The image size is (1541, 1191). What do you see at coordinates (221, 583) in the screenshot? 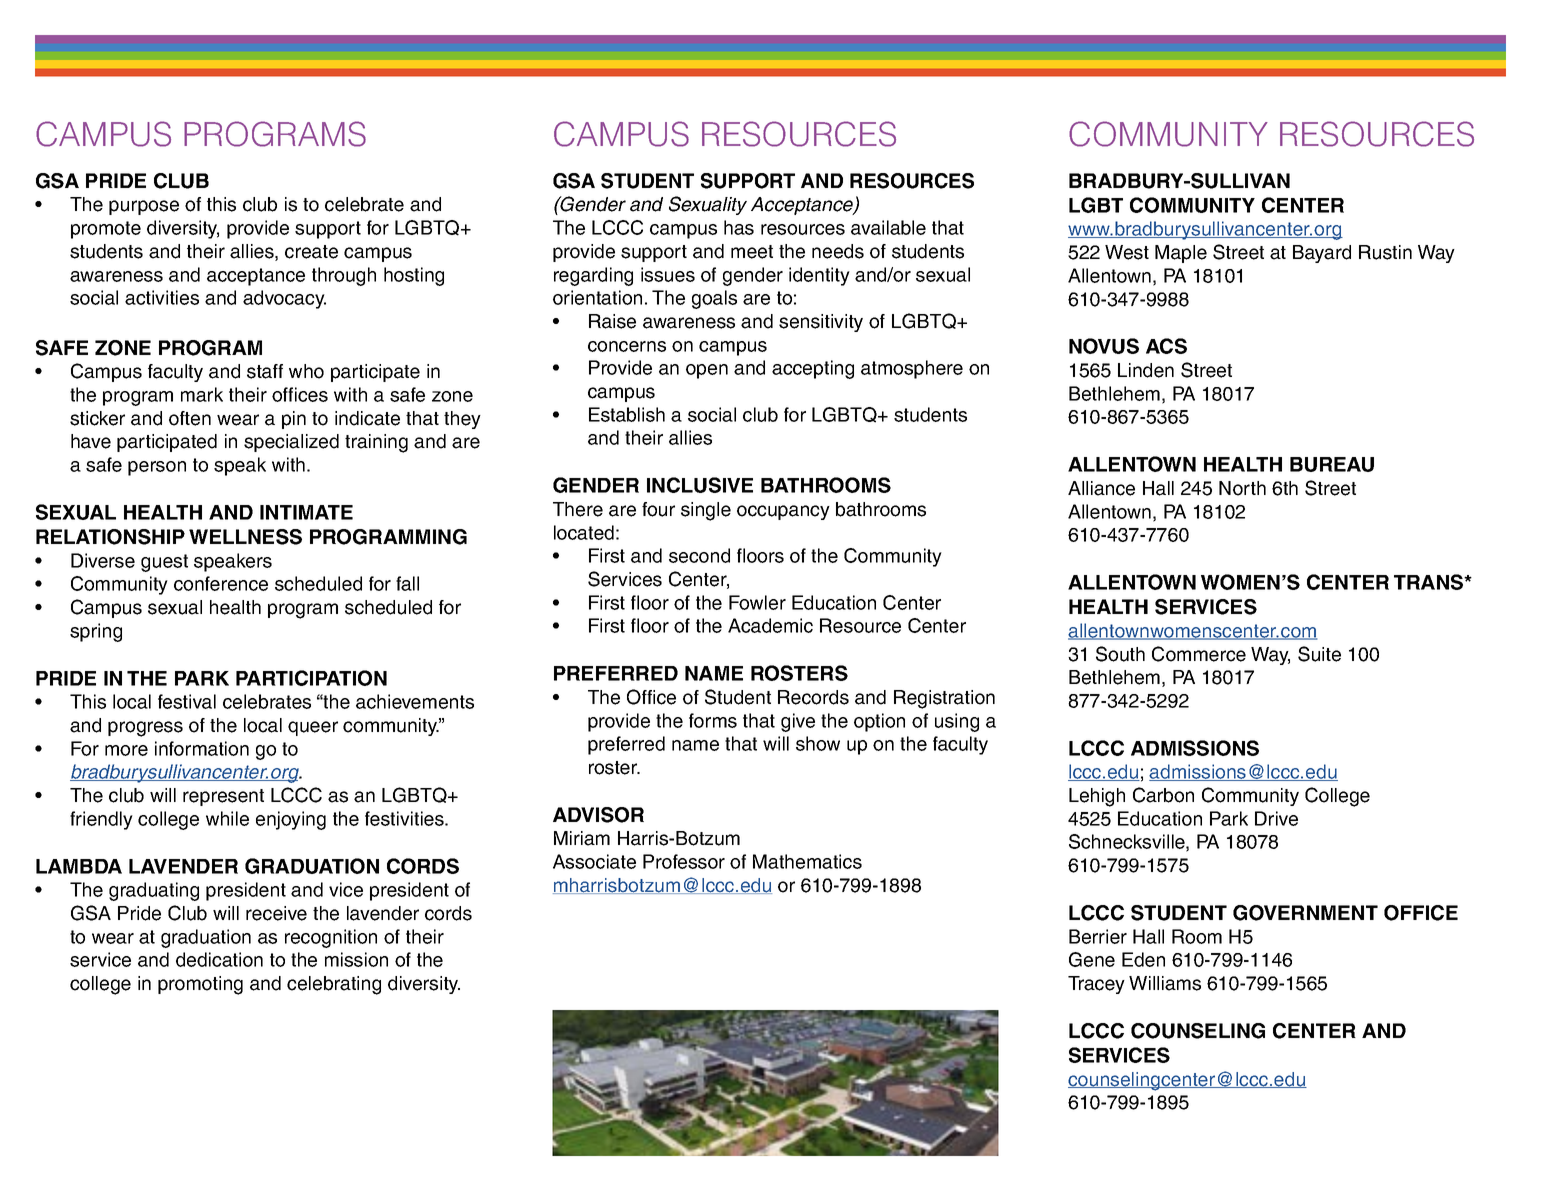
I see `conference` at bounding box center [221, 583].
